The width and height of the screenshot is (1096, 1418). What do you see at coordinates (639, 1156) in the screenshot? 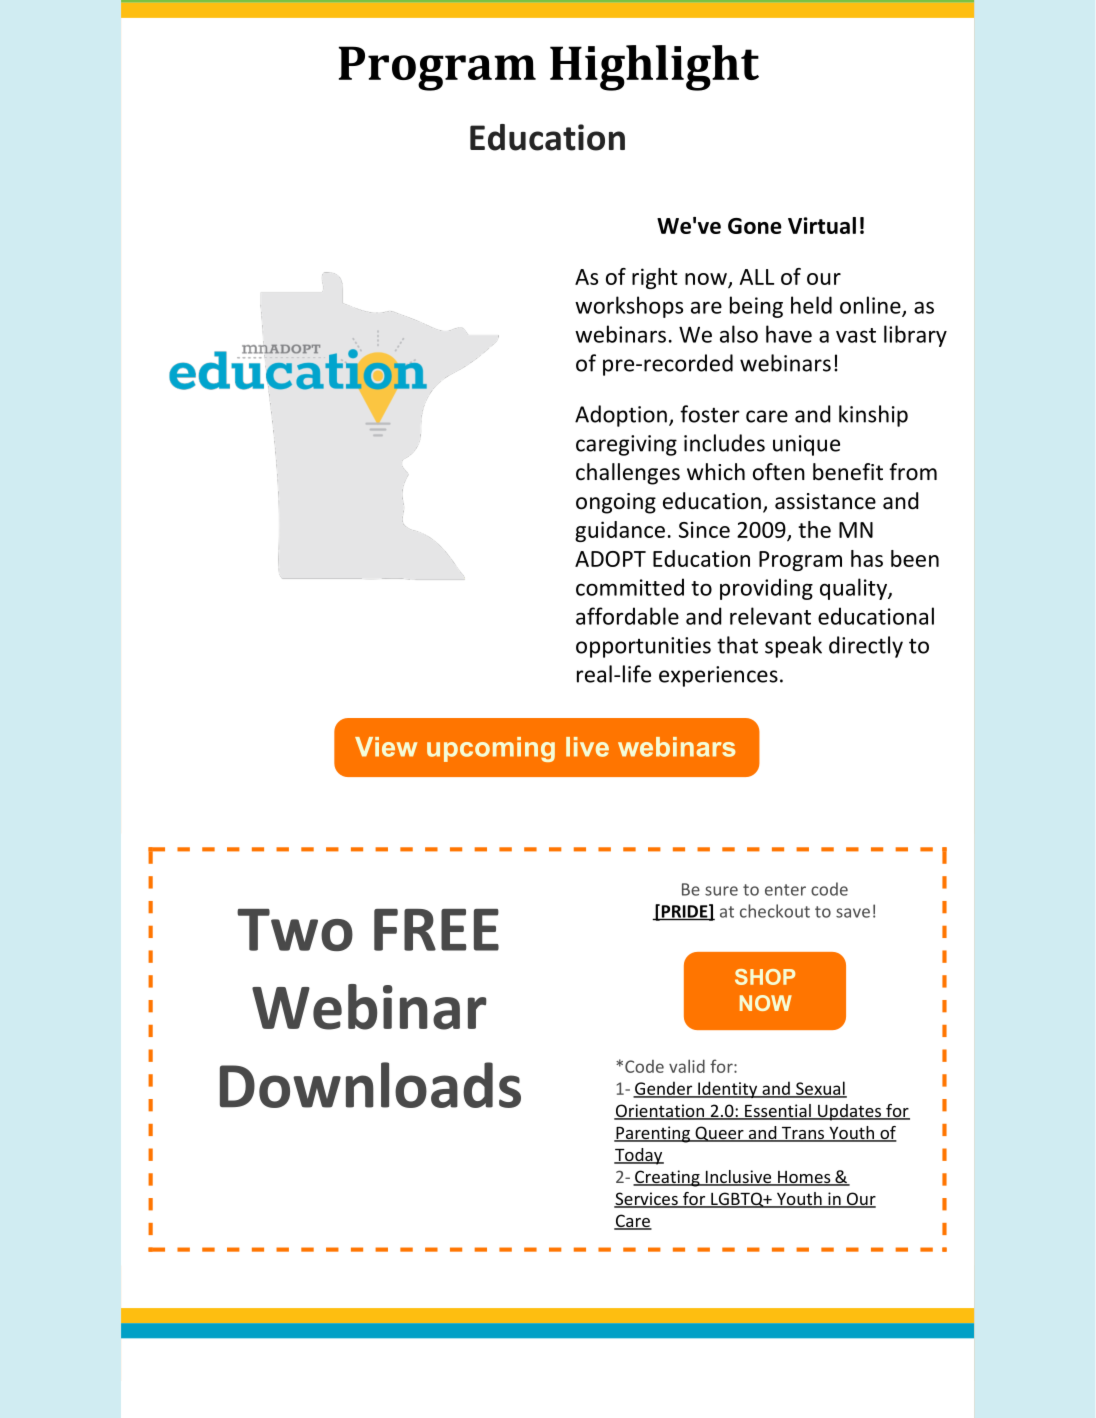
I see `Today` at bounding box center [639, 1156].
